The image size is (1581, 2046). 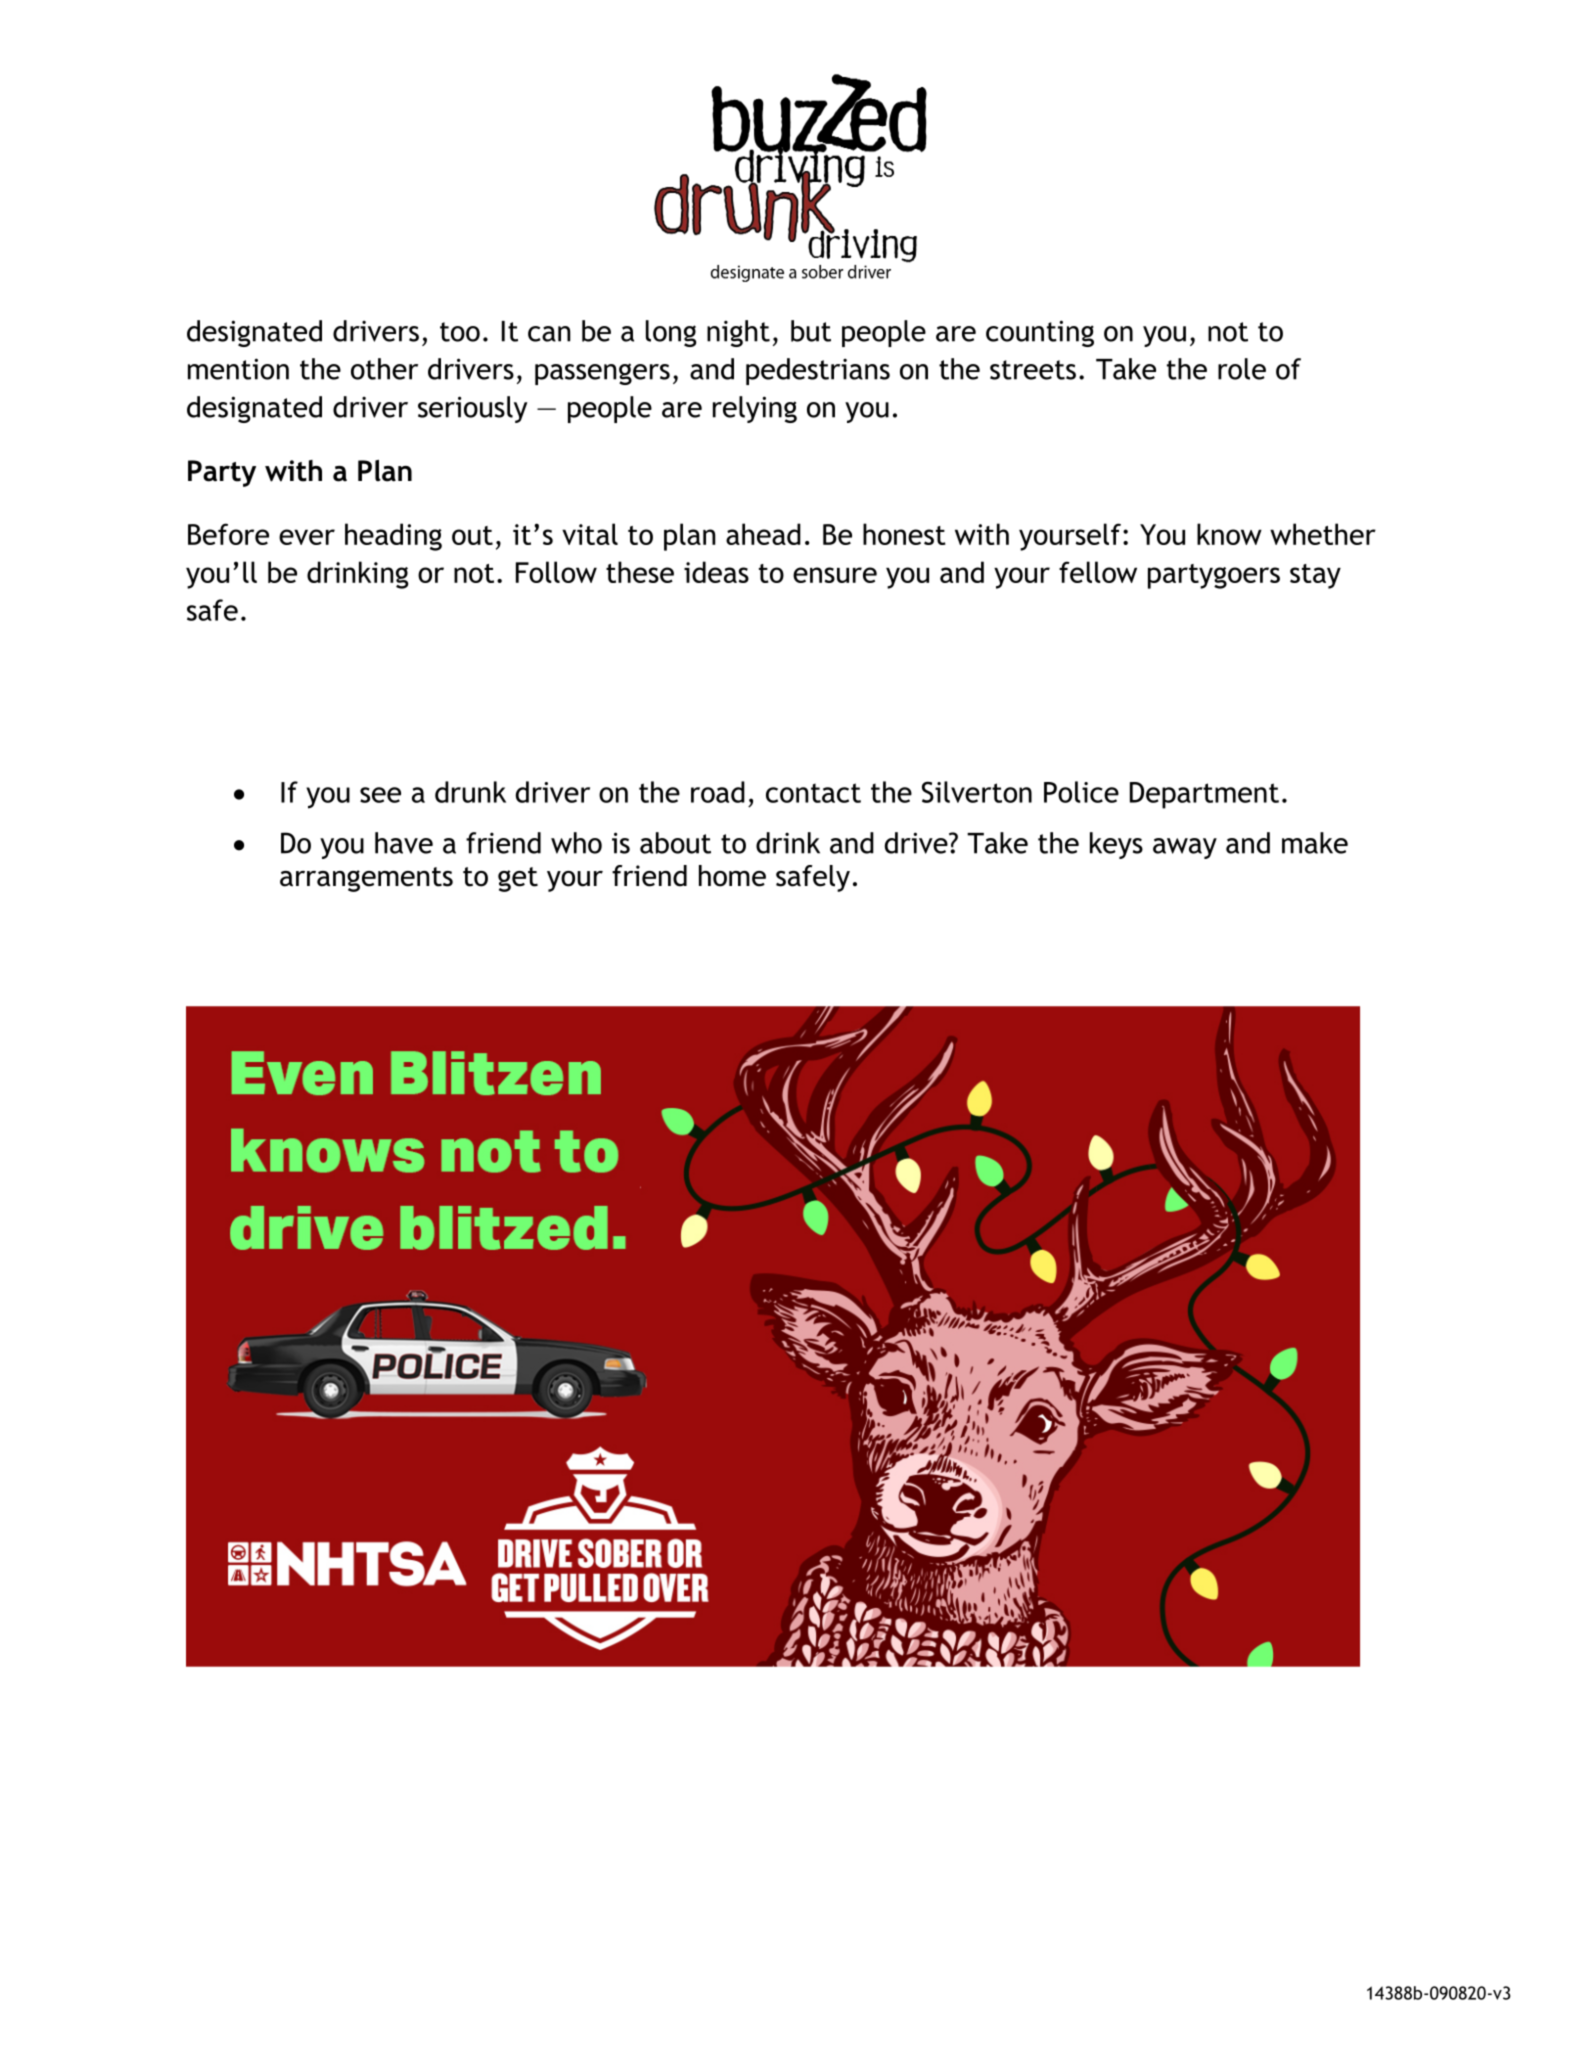 I want to click on arrangements, so click(x=366, y=879).
